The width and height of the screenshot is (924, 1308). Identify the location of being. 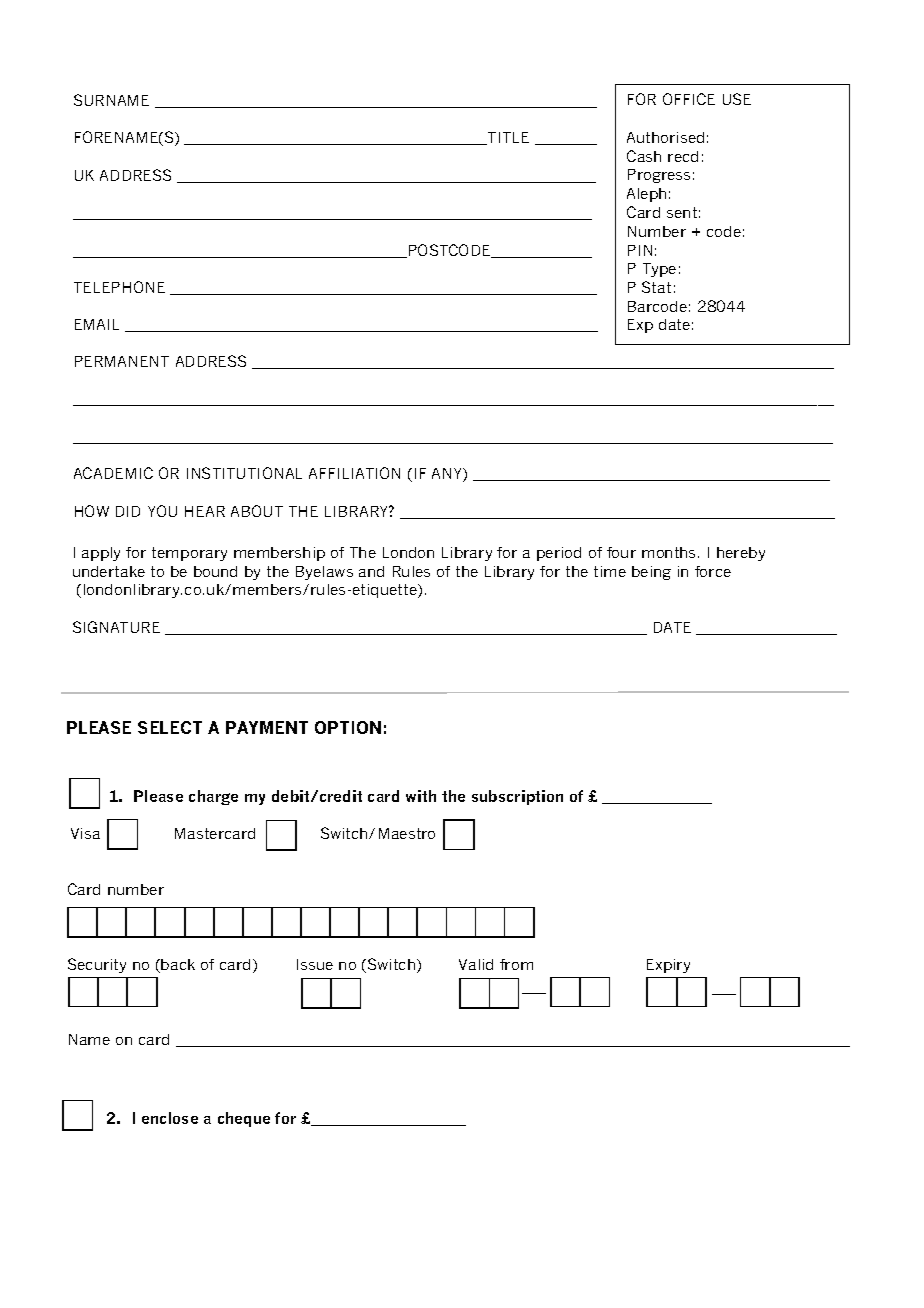
(651, 573).
